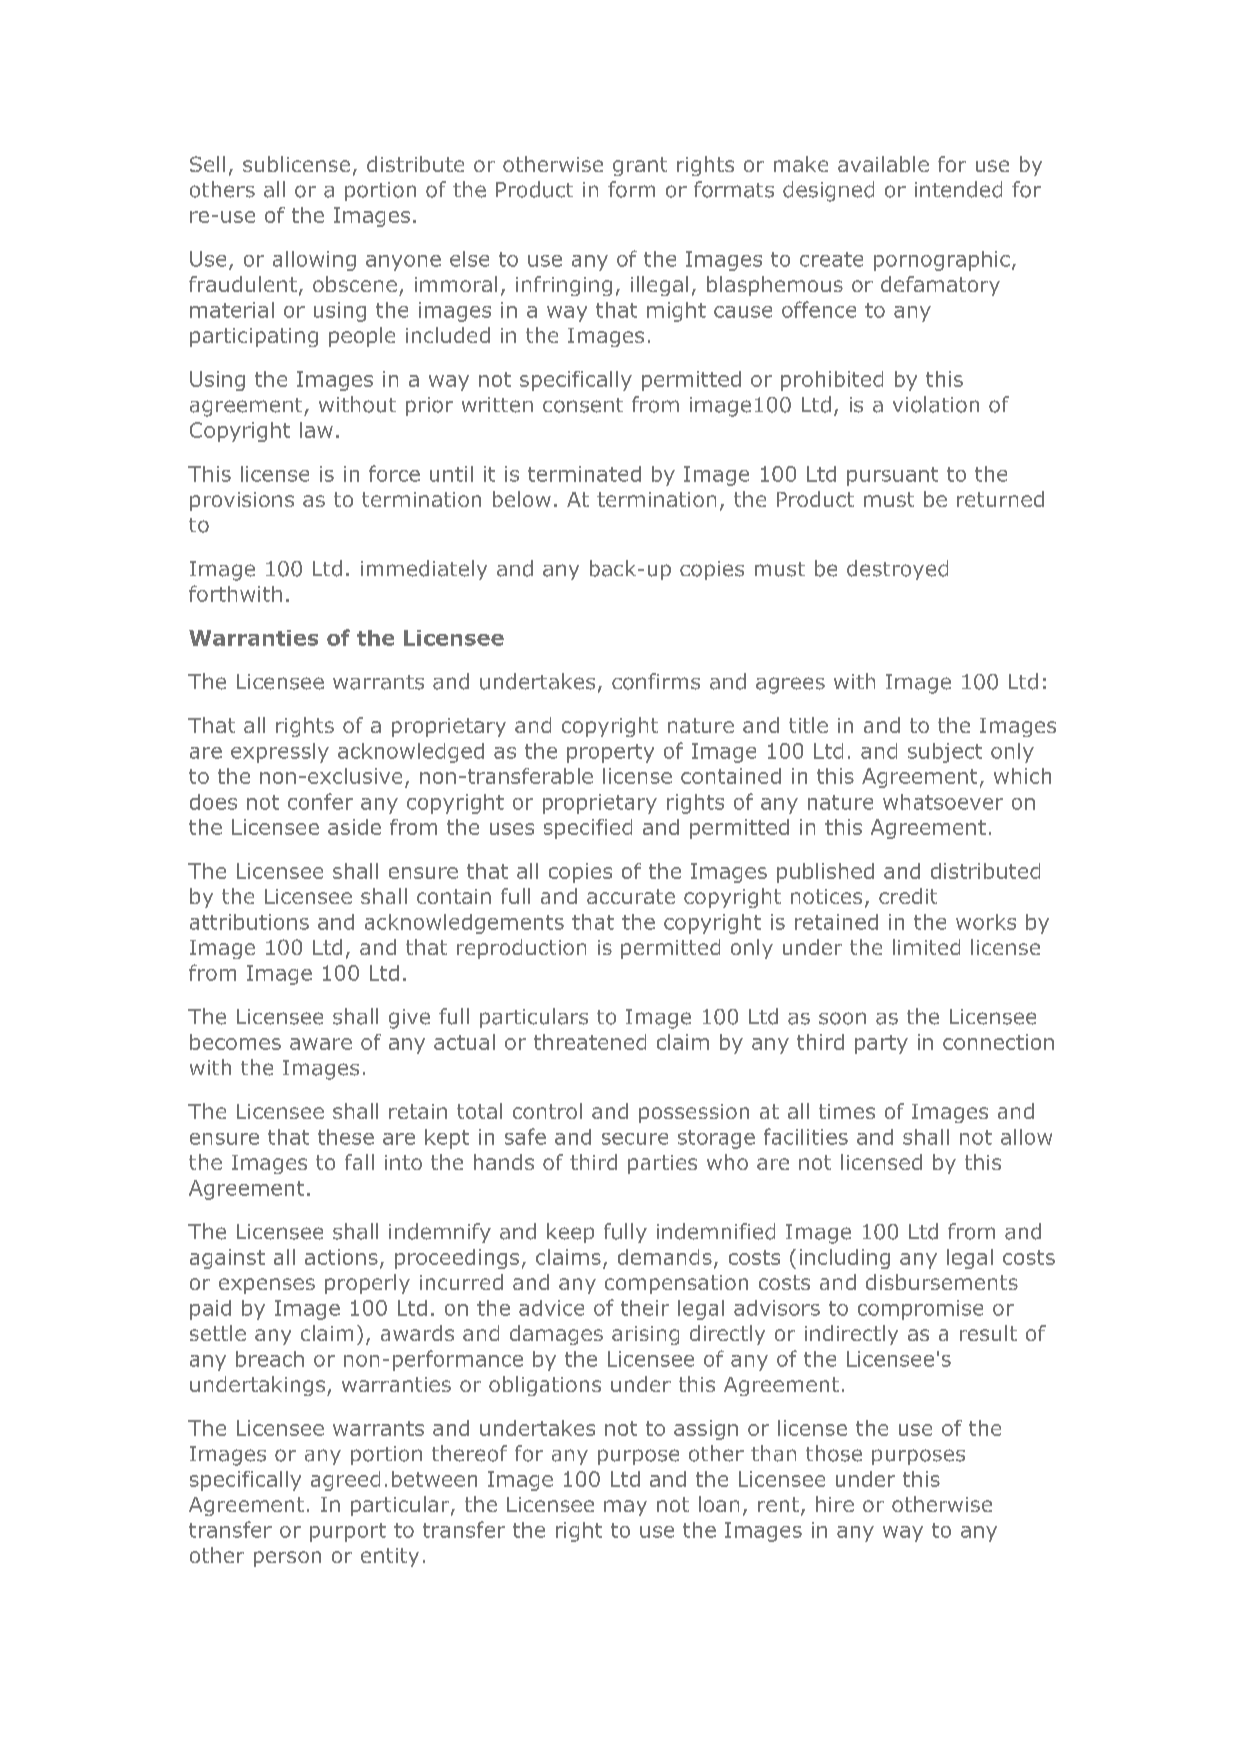  Describe the element at coordinates (958, 189) in the document. I see `intended` at that location.
